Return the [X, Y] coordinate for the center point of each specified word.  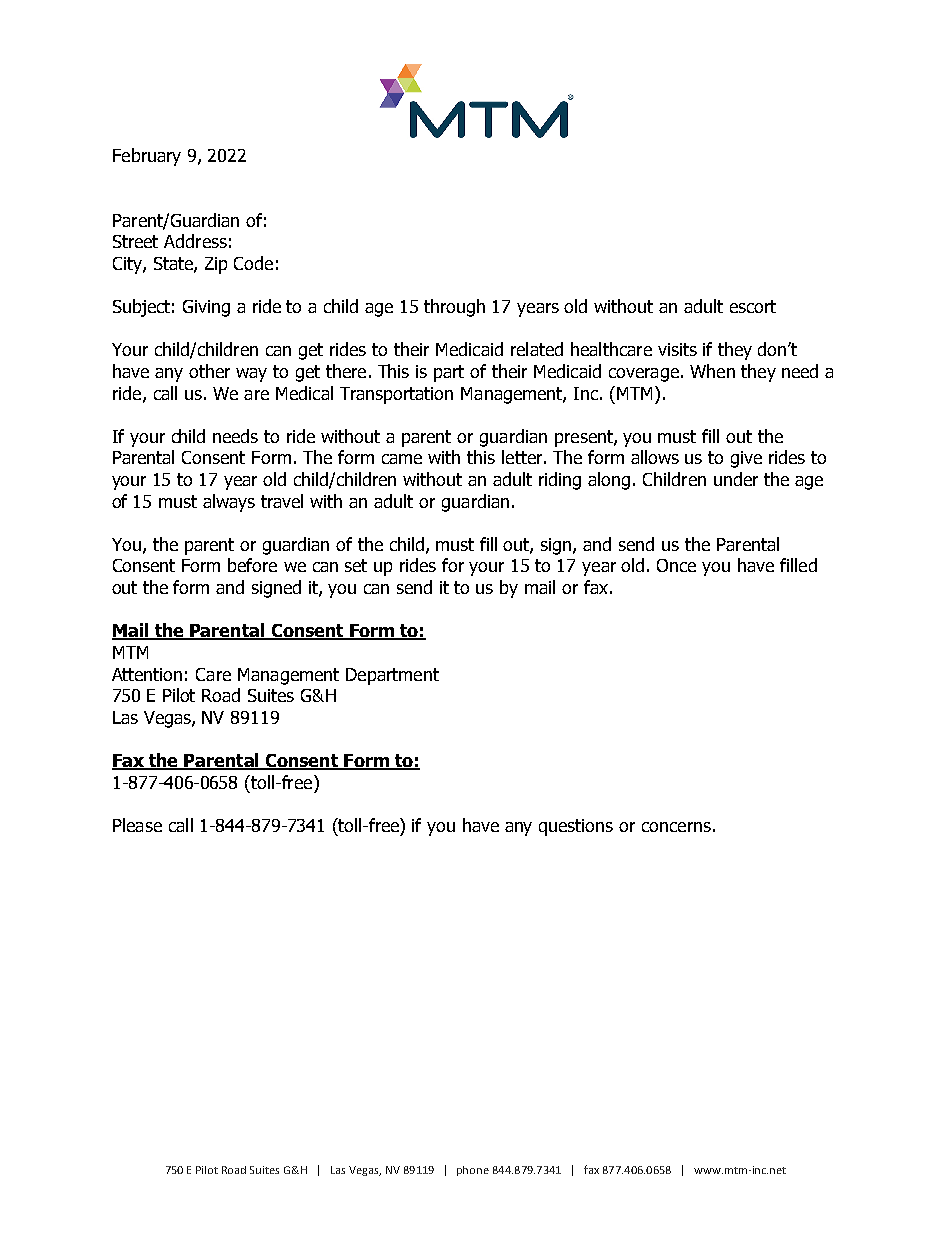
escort [753, 306]
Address [195, 241]
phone [473, 1171]
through [454, 308]
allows [655, 457]
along [609, 481]
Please [137, 825]
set [356, 565]
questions [576, 827]
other [209, 371]
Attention [147, 674]
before [252, 565]
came [402, 459]
